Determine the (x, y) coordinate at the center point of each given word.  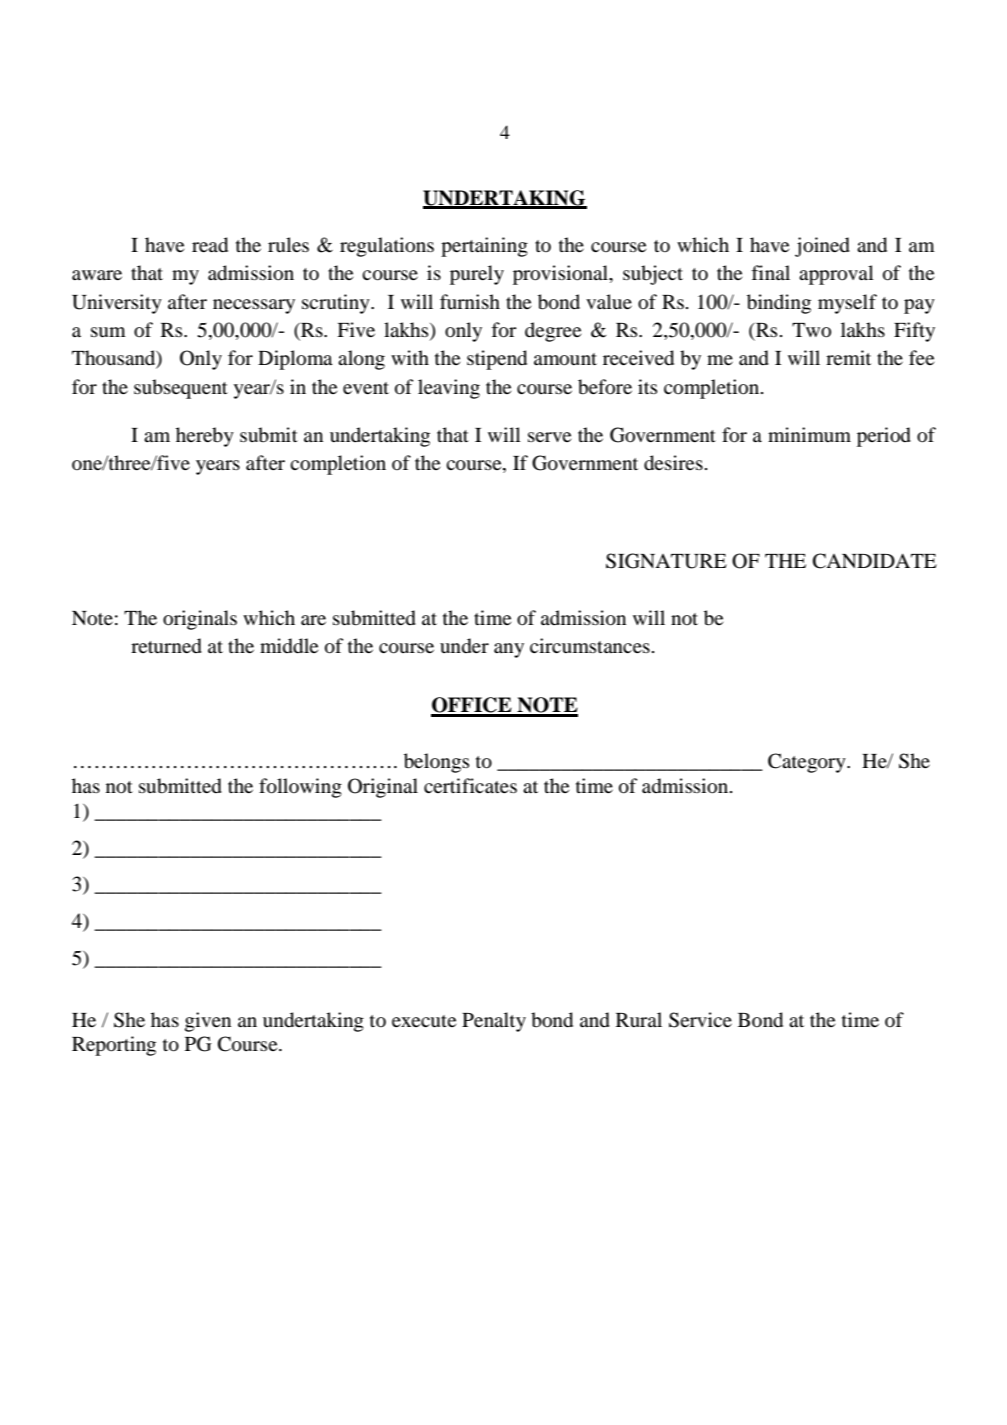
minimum (809, 434)
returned (166, 646)
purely (477, 275)
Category (808, 763)
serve (549, 437)
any (509, 650)
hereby (205, 437)
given (208, 1022)
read (210, 245)
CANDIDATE (875, 561)
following (300, 788)
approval (836, 275)
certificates (470, 785)
